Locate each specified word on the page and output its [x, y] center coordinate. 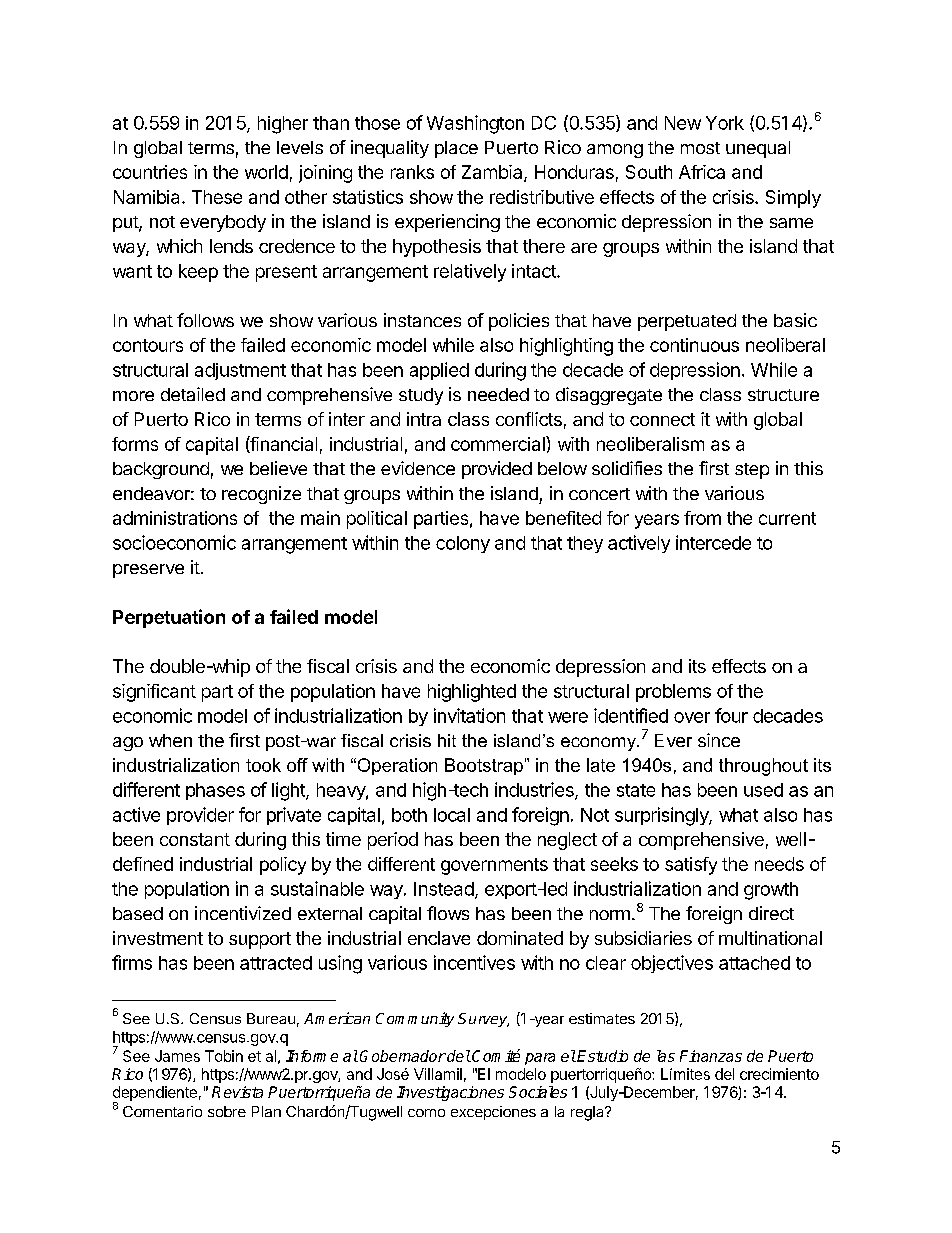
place [456, 149]
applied [439, 371]
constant [195, 839]
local [452, 815]
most [700, 148]
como [426, 1113]
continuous [694, 345]
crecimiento [779, 1074]
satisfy [691, 866]
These [217, 197]
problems [673, 693]
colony [463, 544]
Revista [237, 1092]
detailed [193, 394]
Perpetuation [169, 618]
